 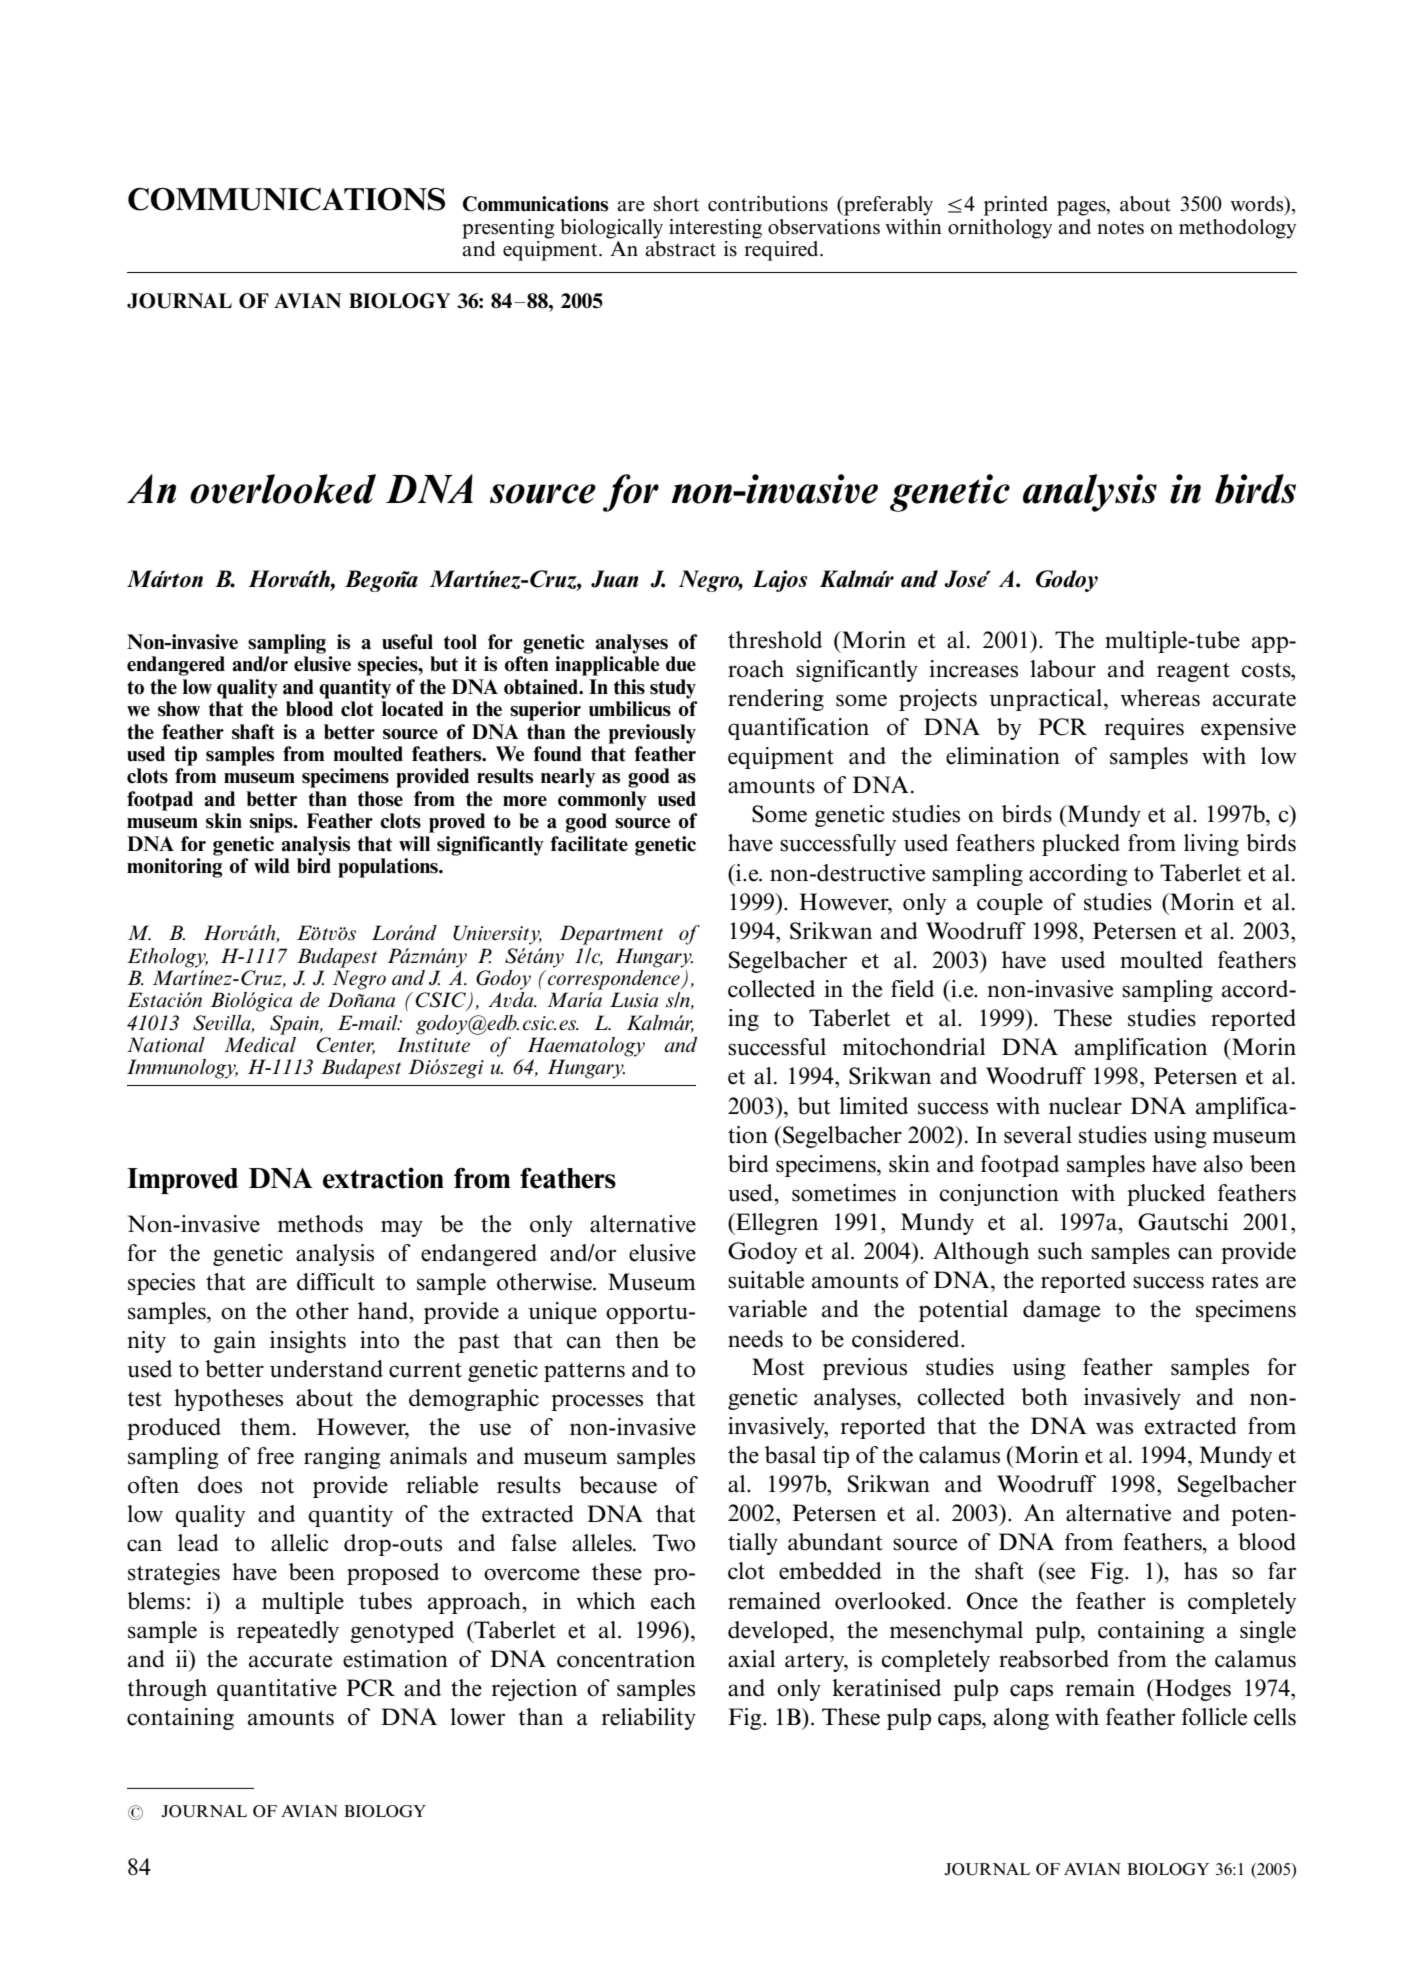 I want to click on presenting, so click(x=508, y=229).
